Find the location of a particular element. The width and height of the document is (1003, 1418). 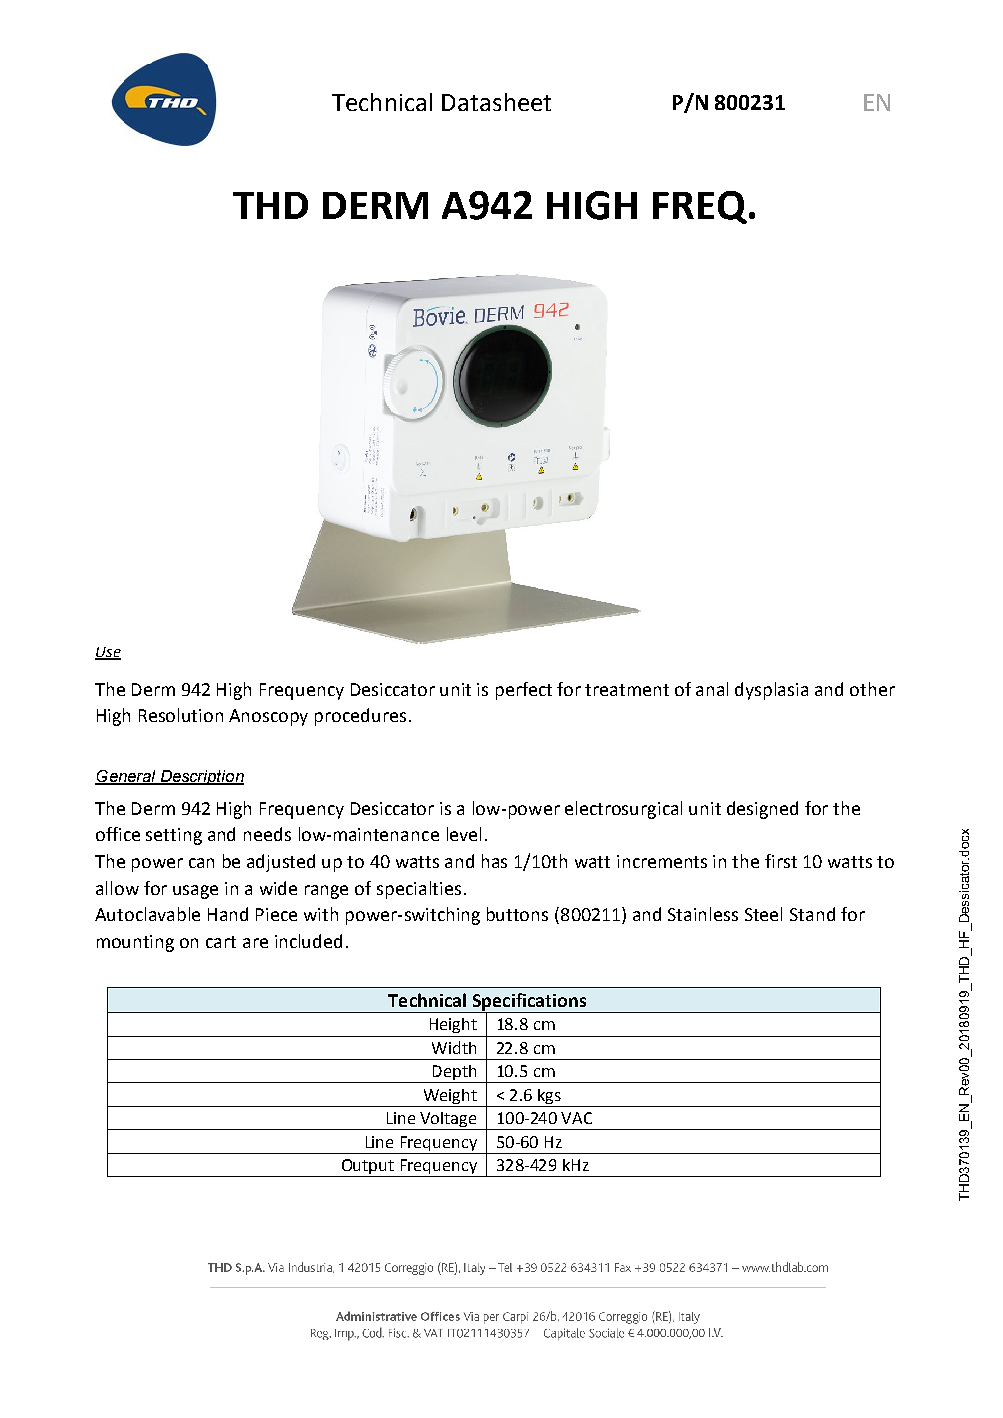

treatment is located at coordinates (627, 690).
